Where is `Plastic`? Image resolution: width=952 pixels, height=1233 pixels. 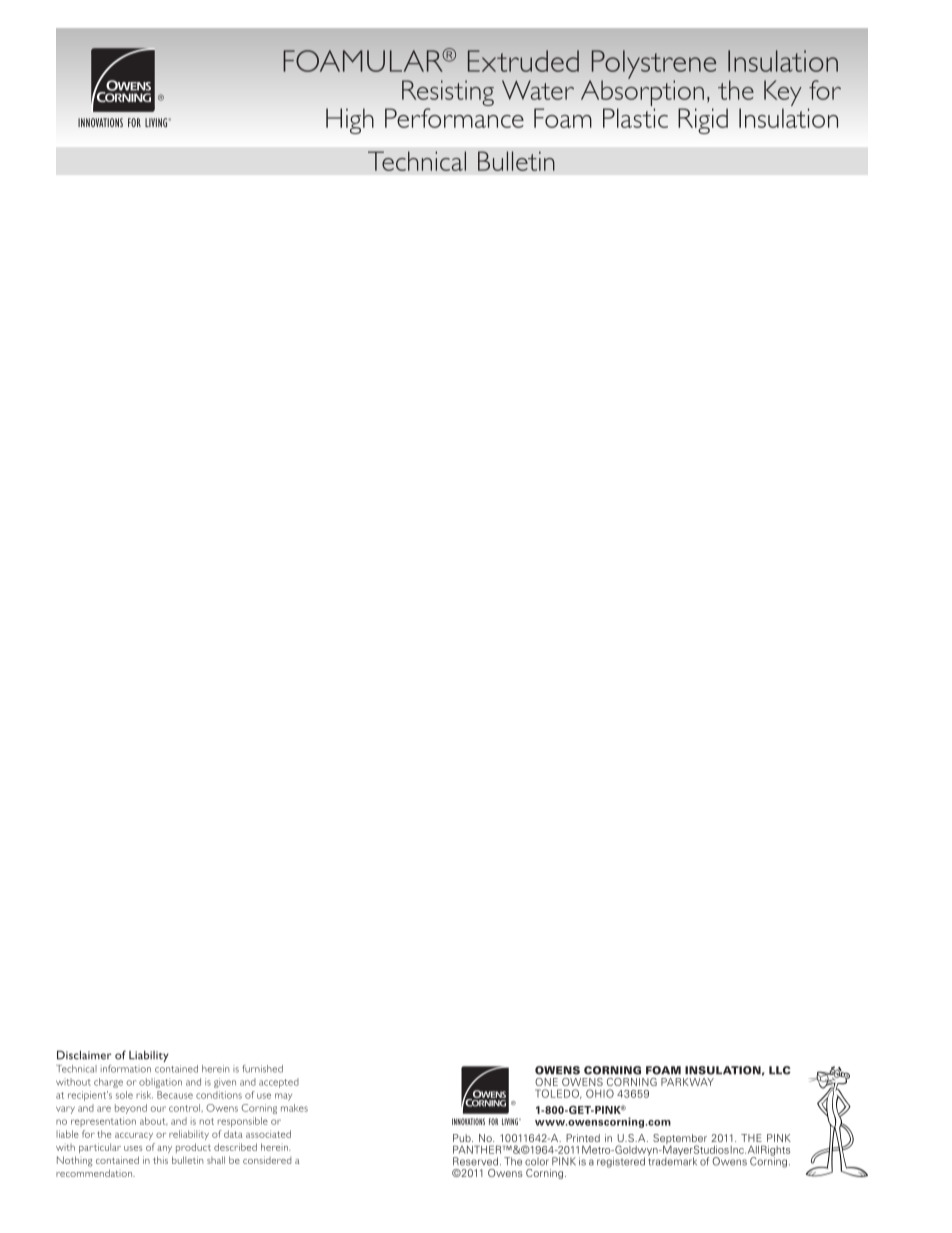
Plastic is located at coordinates (635, 118).
